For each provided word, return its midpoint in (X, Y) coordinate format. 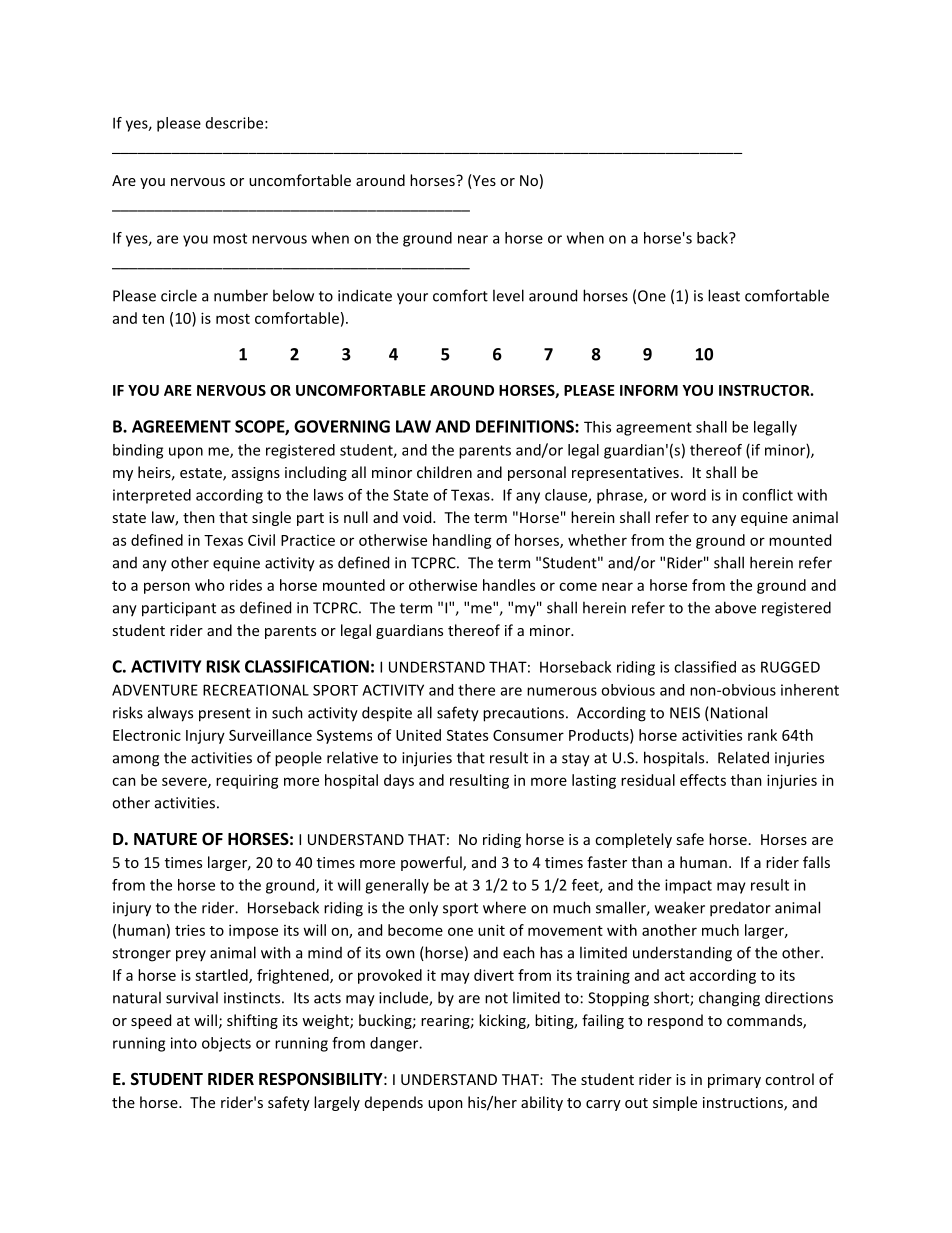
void (418, 517)
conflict (767, 495)
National (739, 712)
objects (226, 1044)
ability (542, 1103)
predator (740, 909)
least (724, 295)
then (199, 517)
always (170, 714)
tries (190, 930)
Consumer (528, 735)
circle (179, 295)
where (504, 907)
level (508, 295)
